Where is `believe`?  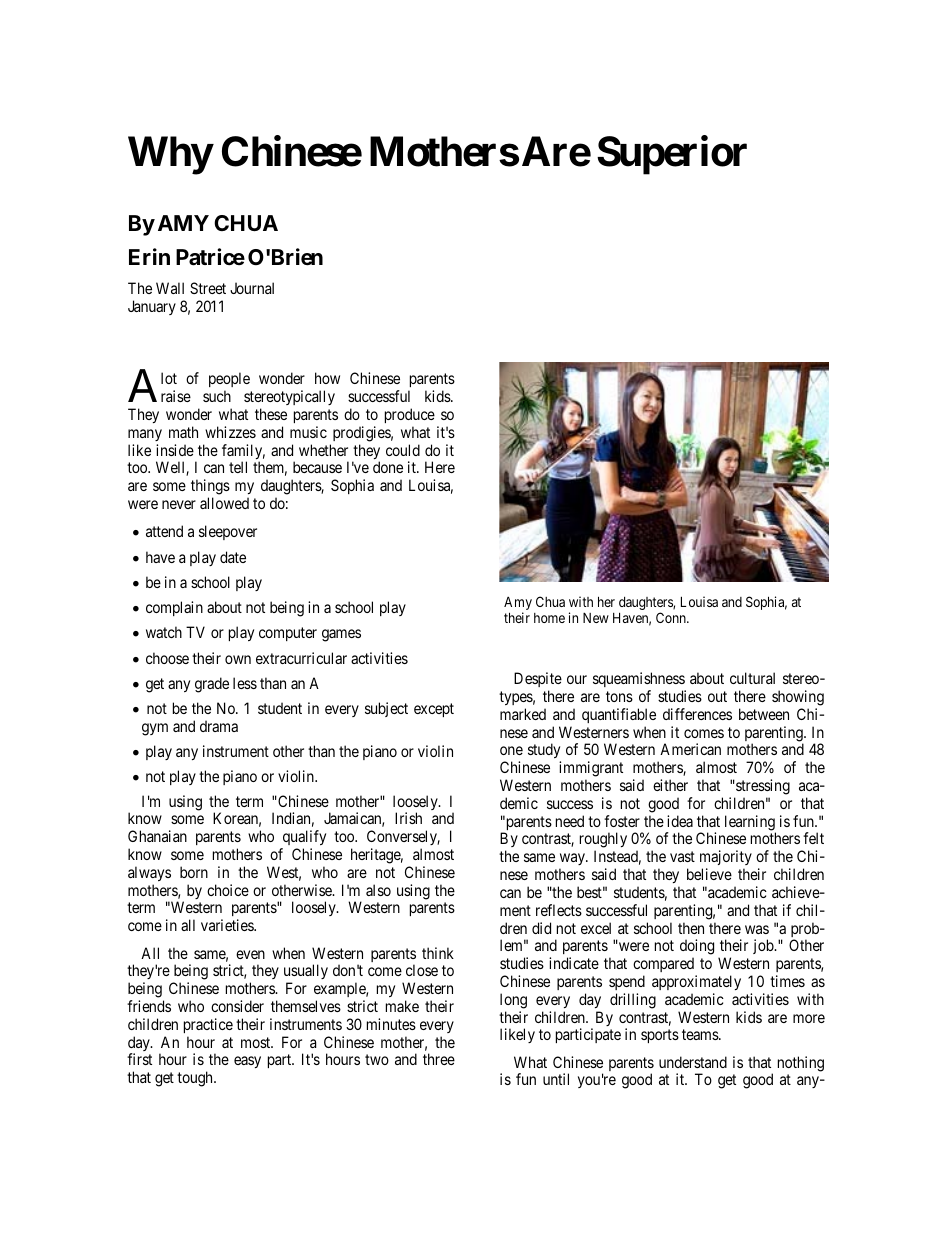
believe is located at coordinates (709, 874).
